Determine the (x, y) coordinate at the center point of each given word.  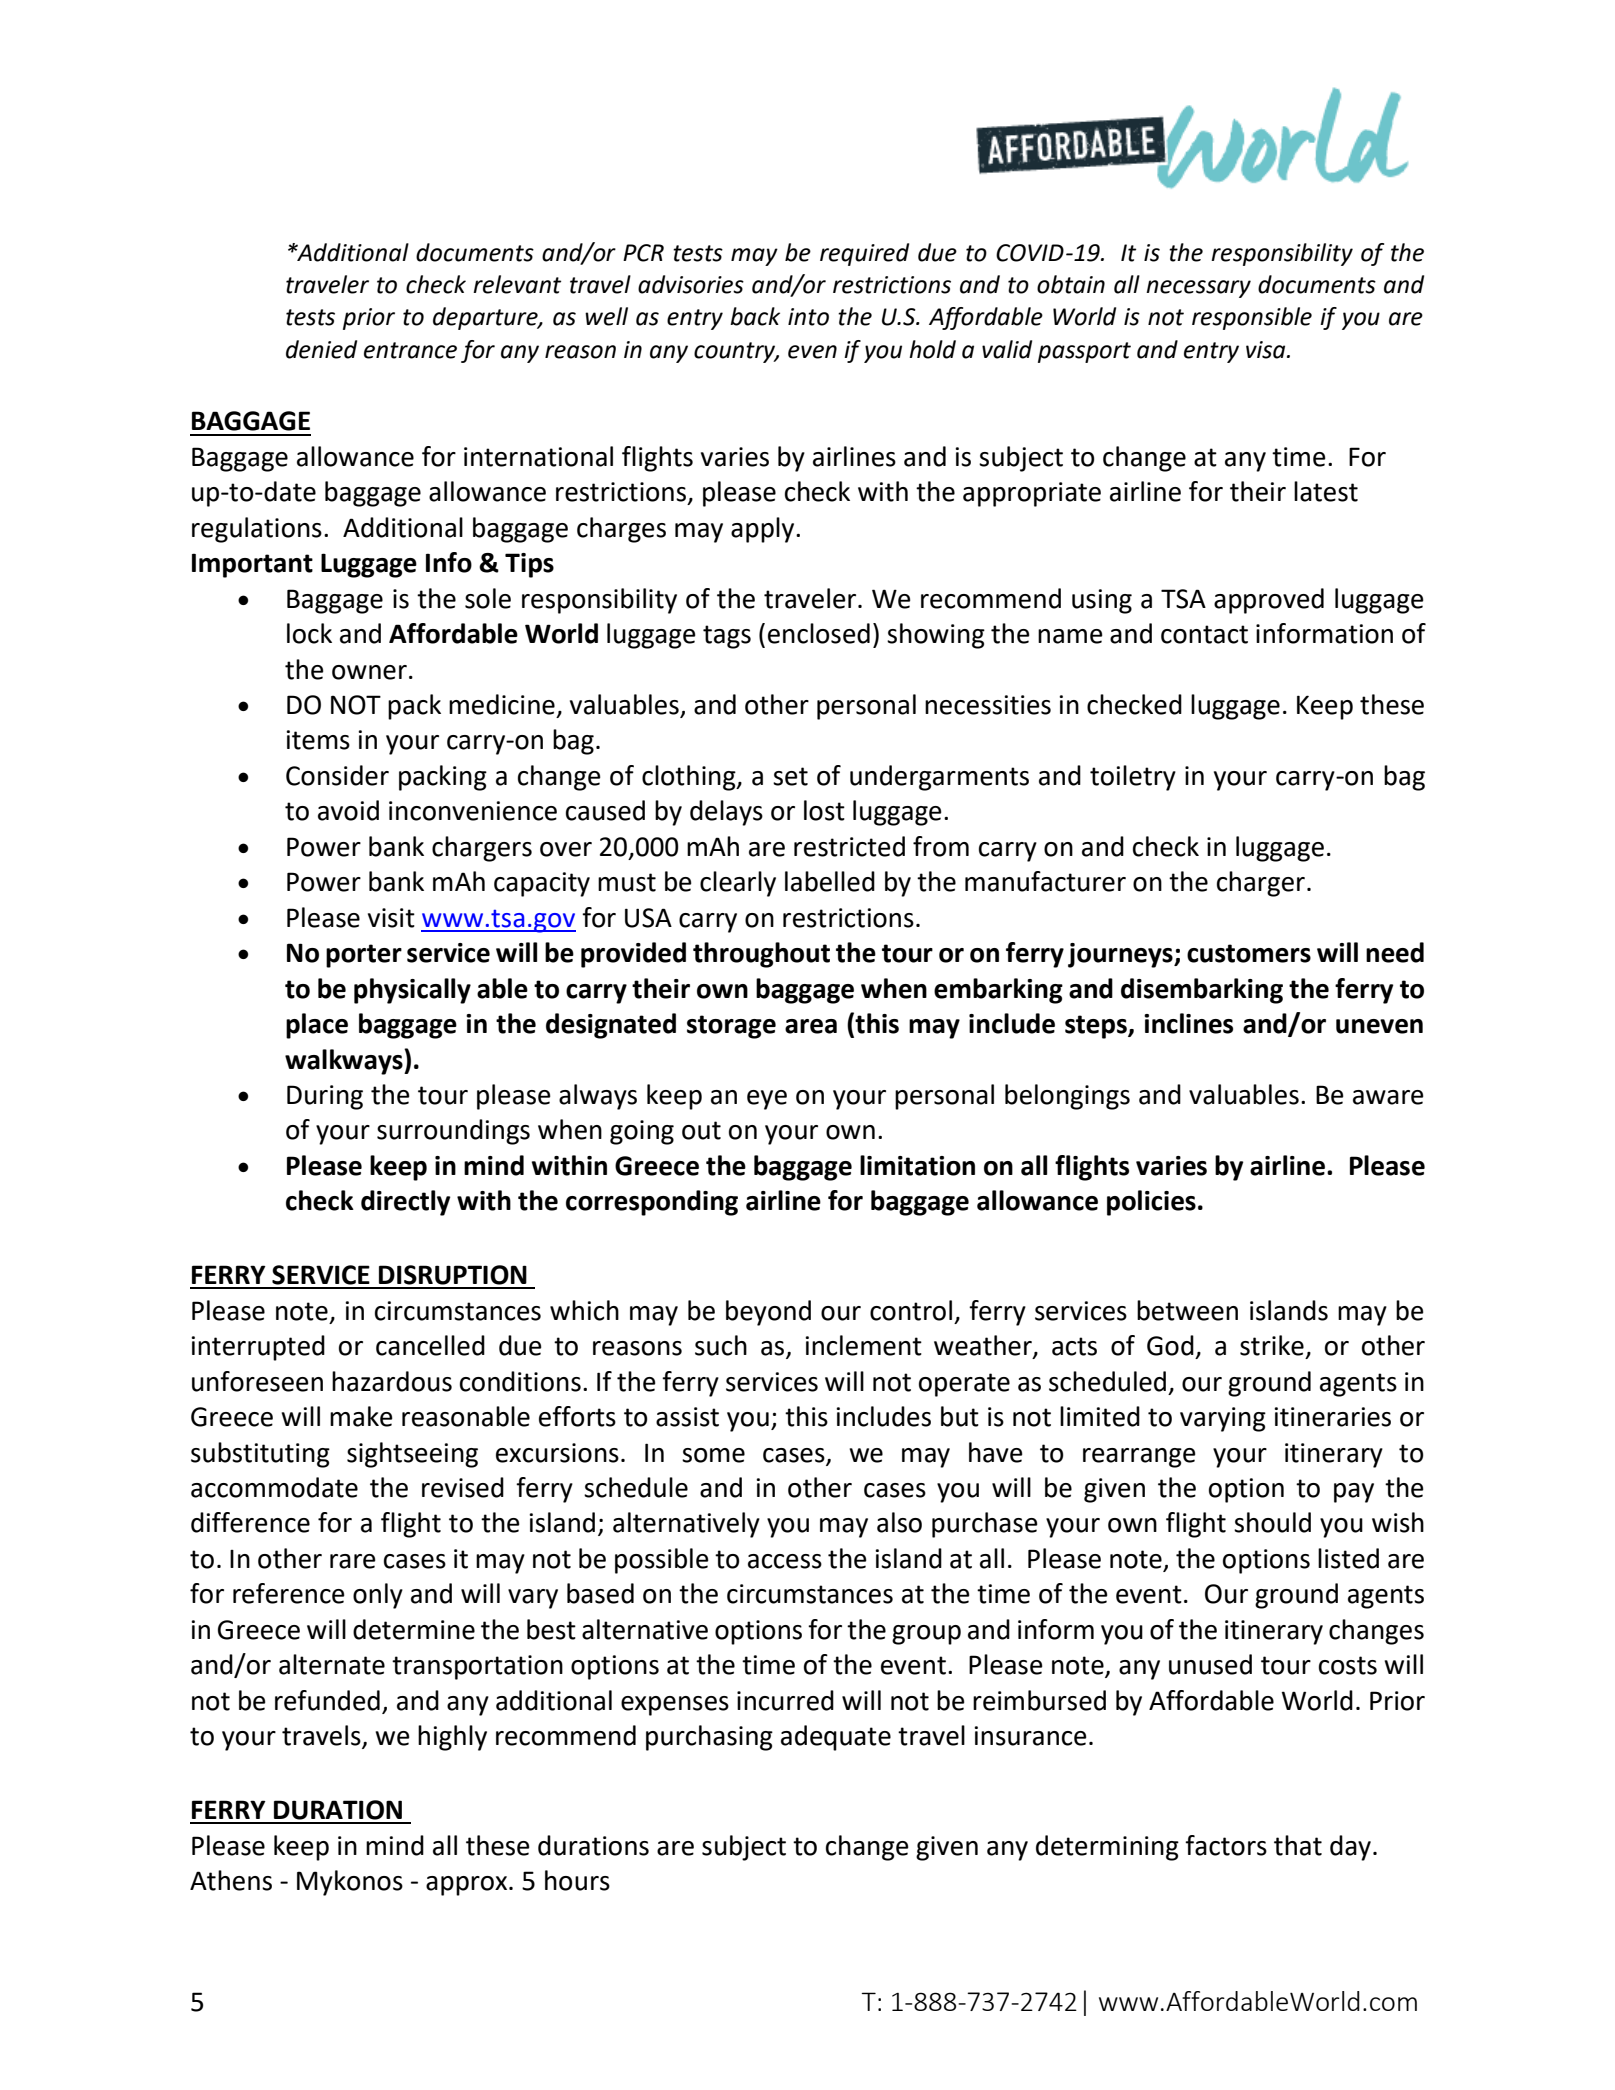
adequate (836, 1738)
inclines (1188, 1023)
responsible (1252, 318)
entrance (410, 350)
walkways (345, 1062)
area (811, 1026)
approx (468, 1886)
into (808, 317)
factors (1226, 1845)
